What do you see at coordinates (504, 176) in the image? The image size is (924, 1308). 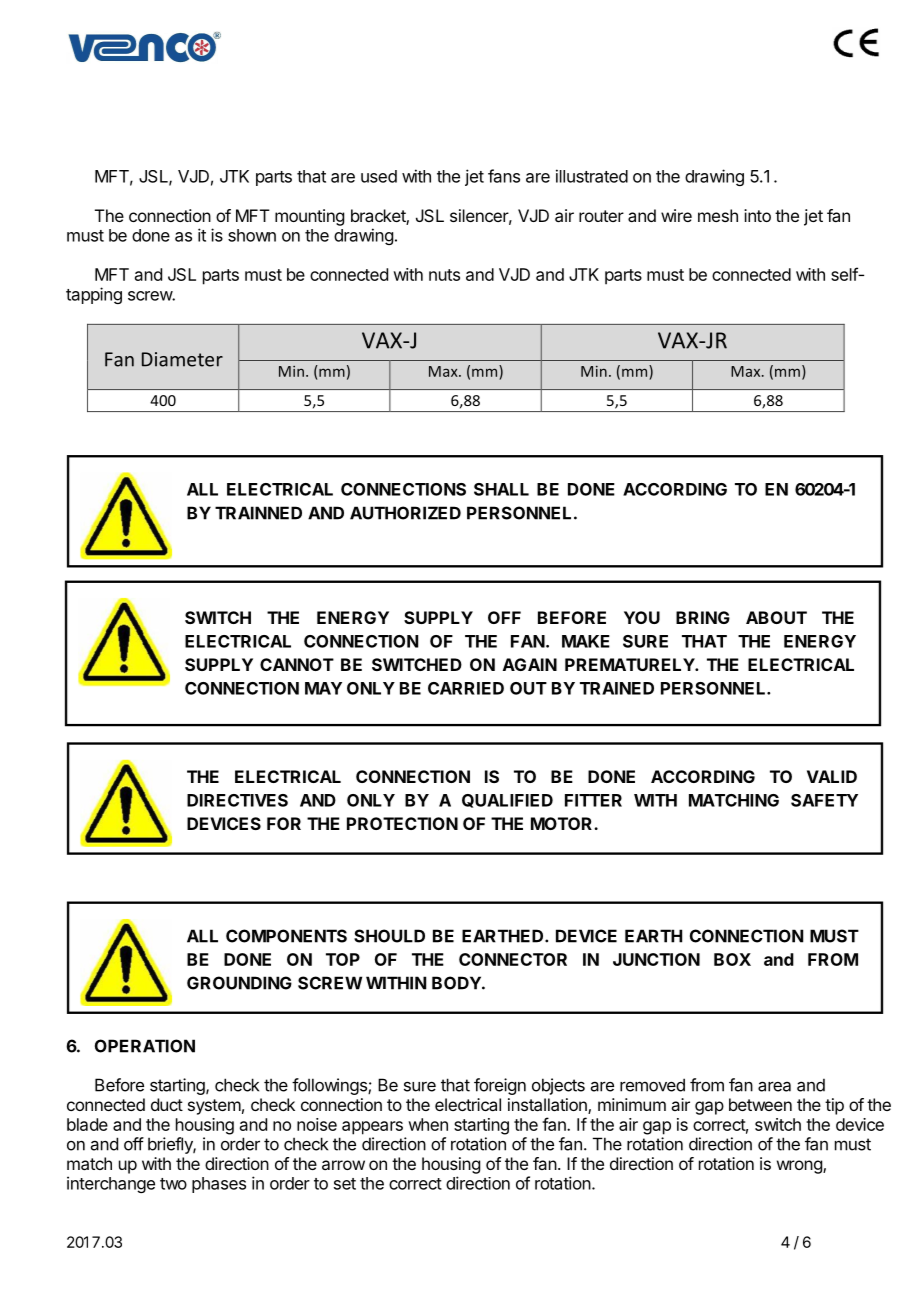 I see `fans` at bounding box center [504, 176].
